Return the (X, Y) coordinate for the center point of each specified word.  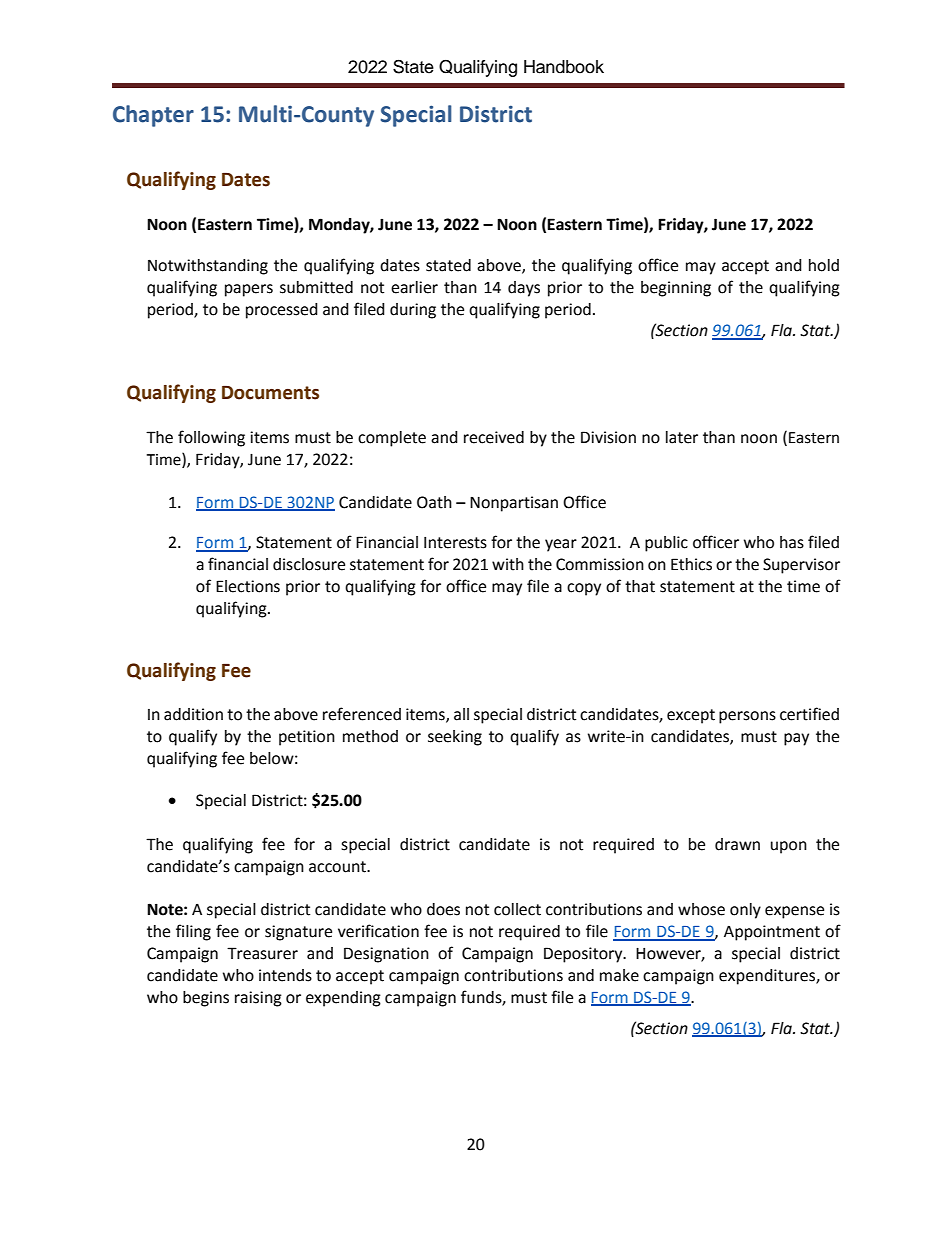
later (682, 437)
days (524, 289)
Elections (248, 586)
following (211, 438)
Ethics (691, 564)
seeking (455, 738)
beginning (676, 289)
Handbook (564, 67)
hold (824, 265)
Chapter (153, 116)
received (494, 437)
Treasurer (262, 953)
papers (249, 290)
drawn (737, 844)
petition (307, 738)
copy (584, 589)
